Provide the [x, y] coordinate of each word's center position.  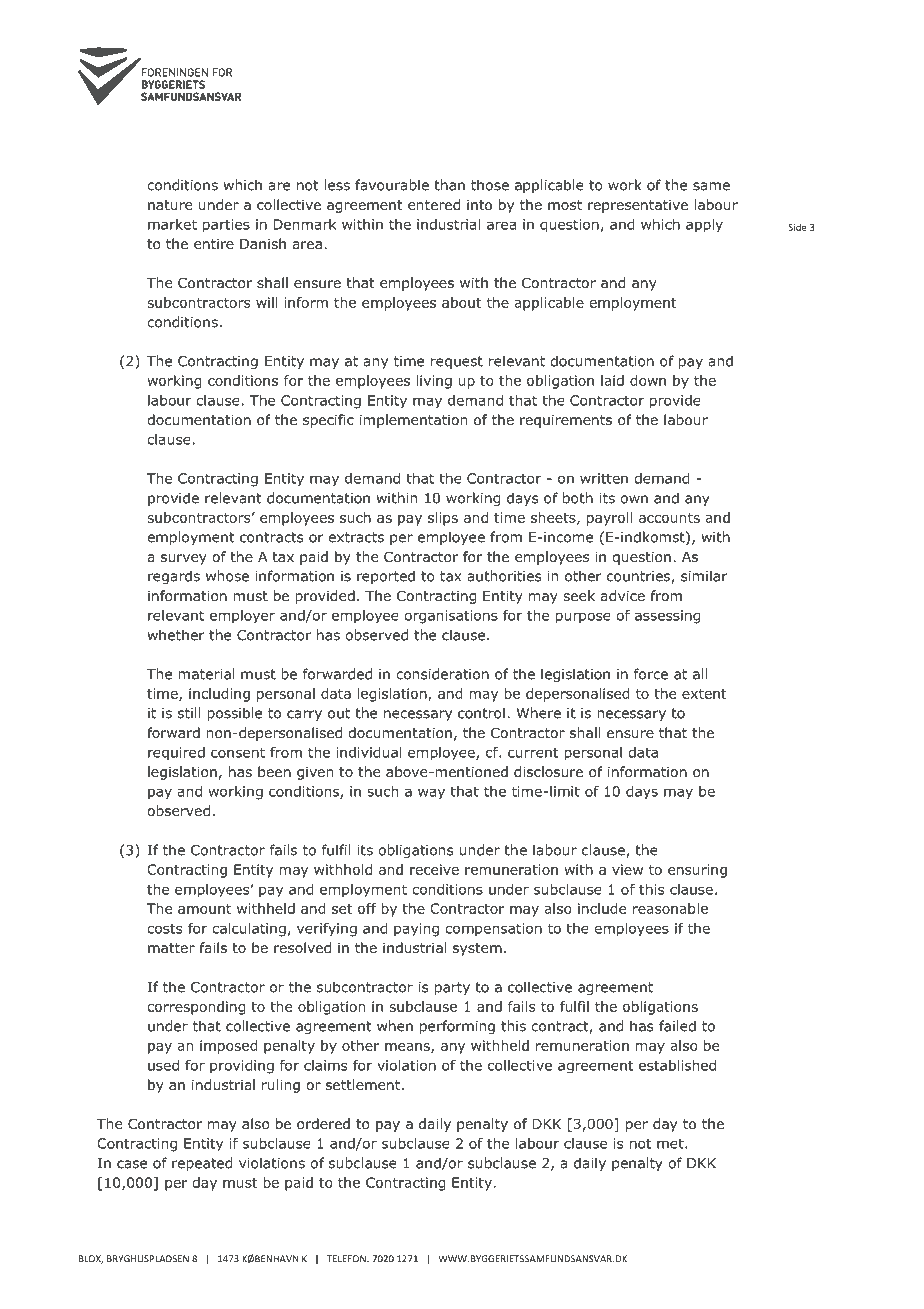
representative [638, 206]
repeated [202, 1164]
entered [434, 205]
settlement [363, 1084]
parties [226, 226]
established [677, 1065]
